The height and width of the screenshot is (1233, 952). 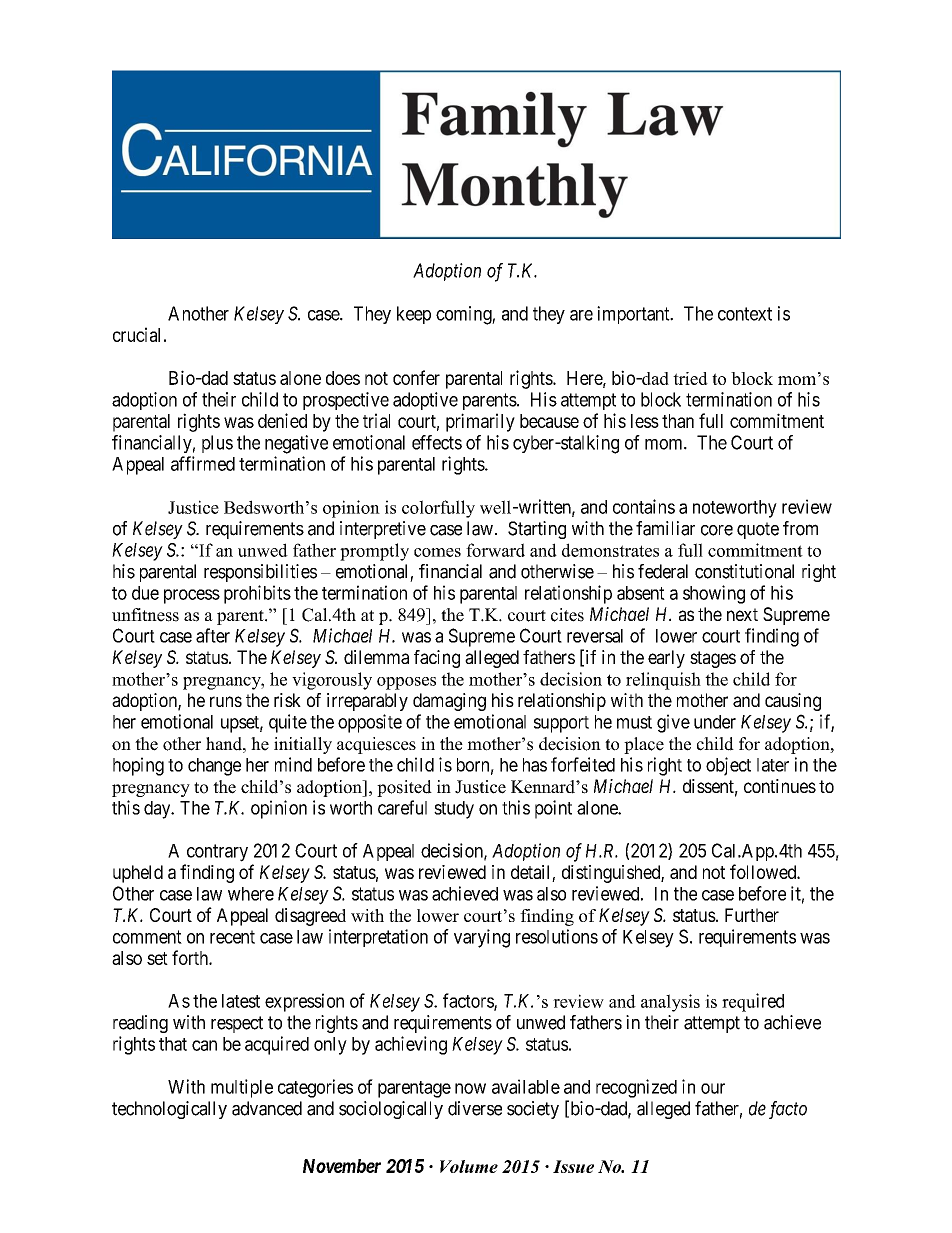 I want to click on change, so click(x=214, y=767).
